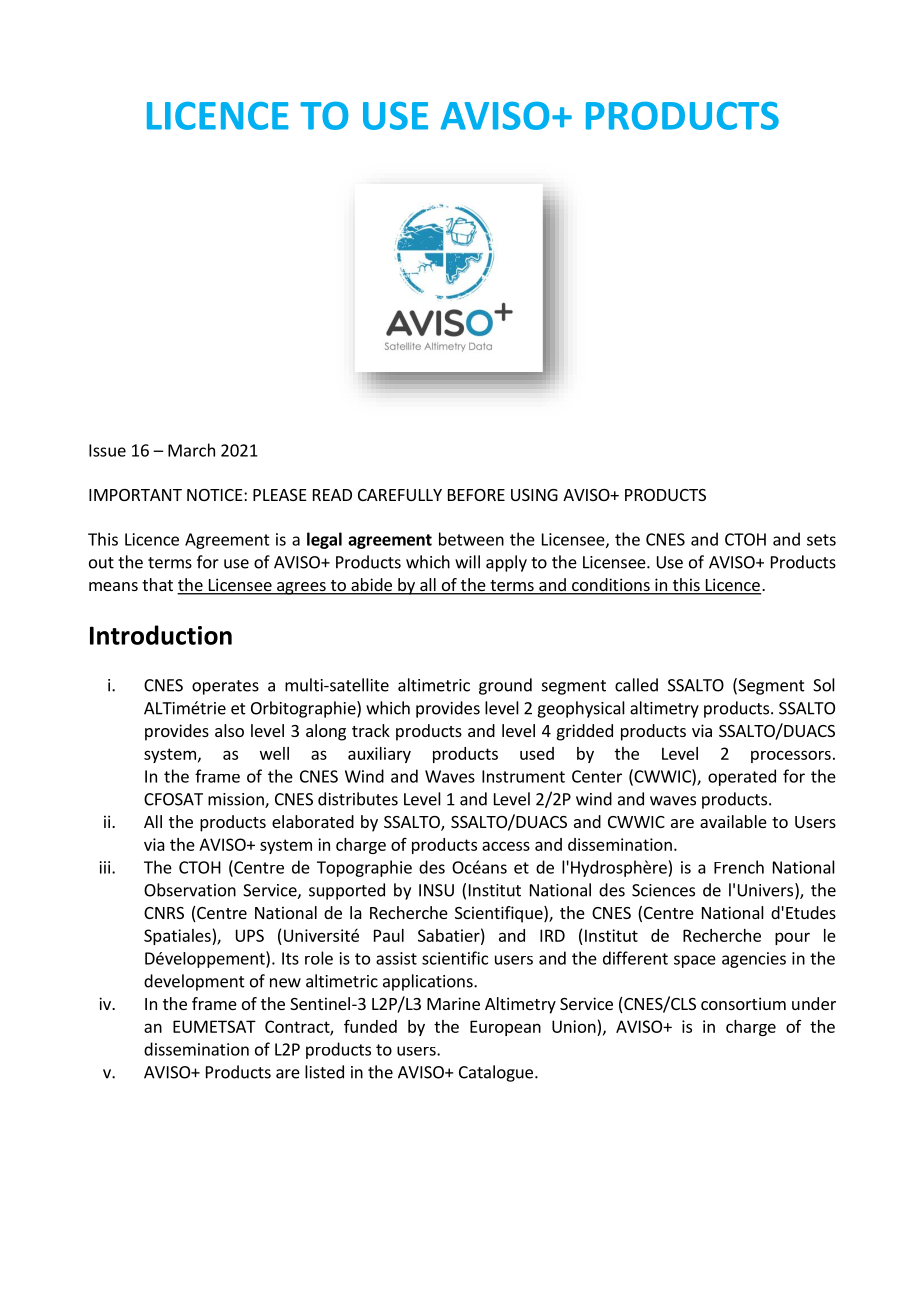  What do you see at coordinates (324, 1072) in the screenshot?
I see `listed` at bounding box center [324, 1072].
